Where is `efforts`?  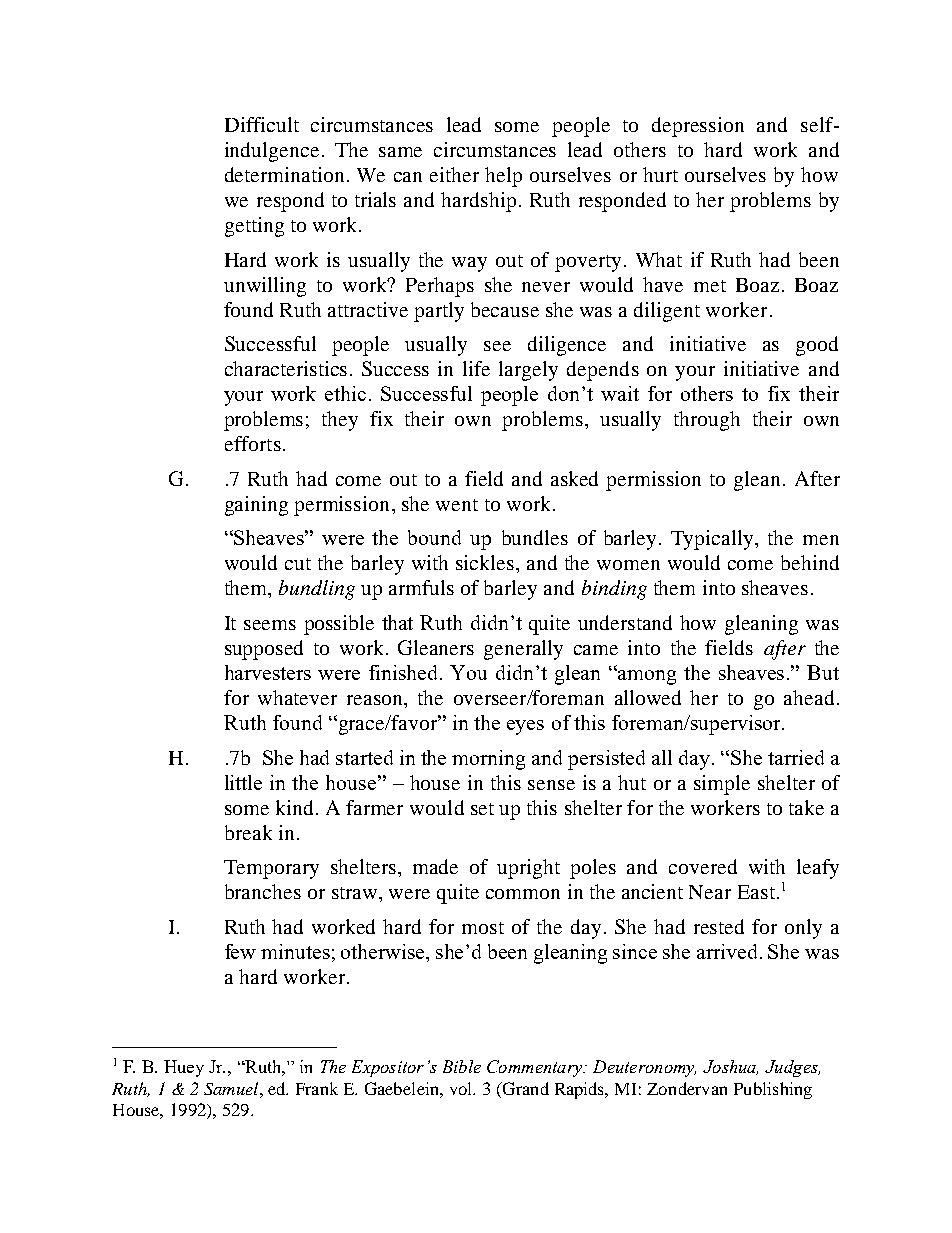 efforts is located at coordinates (253, 443).
